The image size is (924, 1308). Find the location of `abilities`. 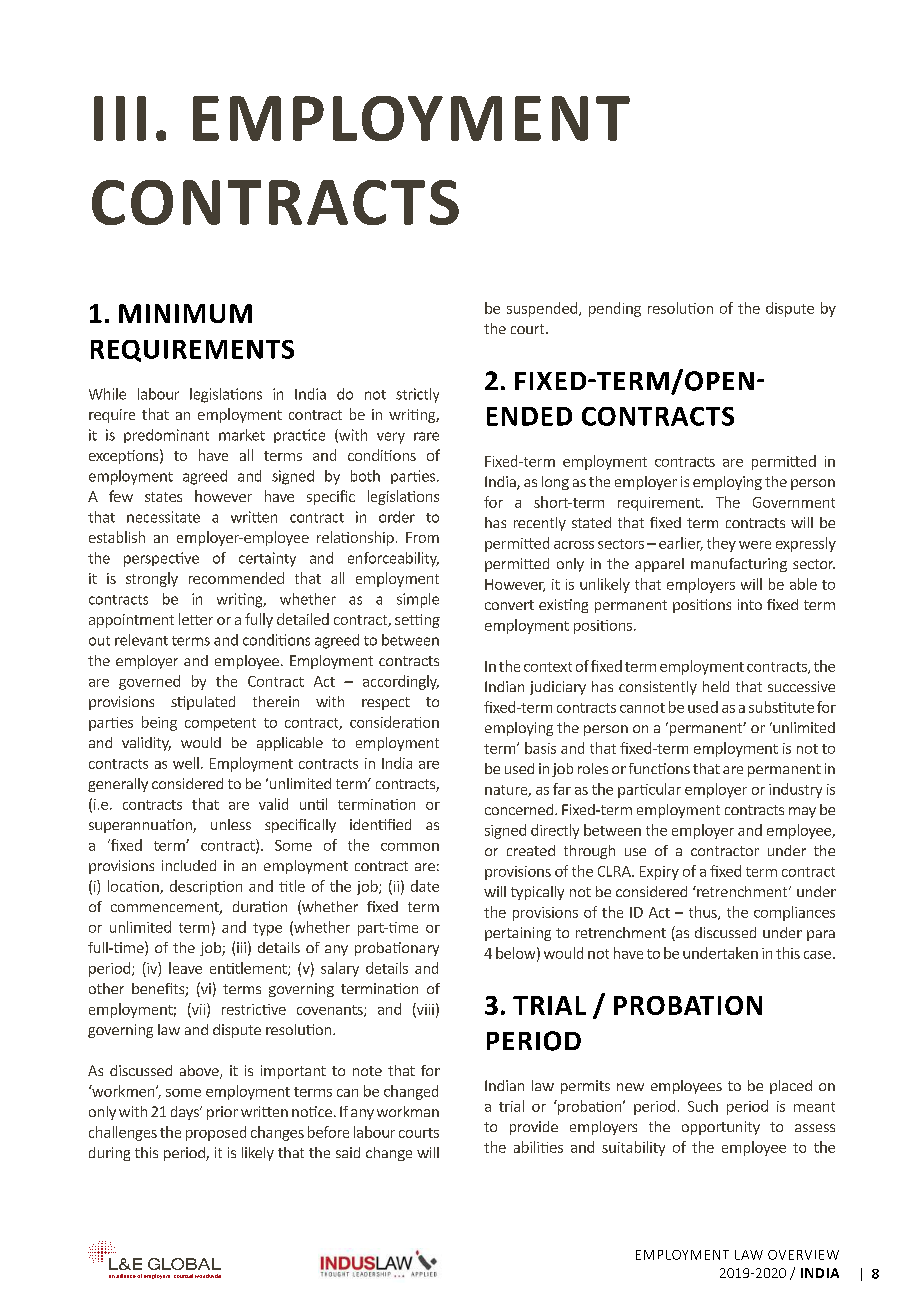

abilities is located at coordinates (538, 1147).
